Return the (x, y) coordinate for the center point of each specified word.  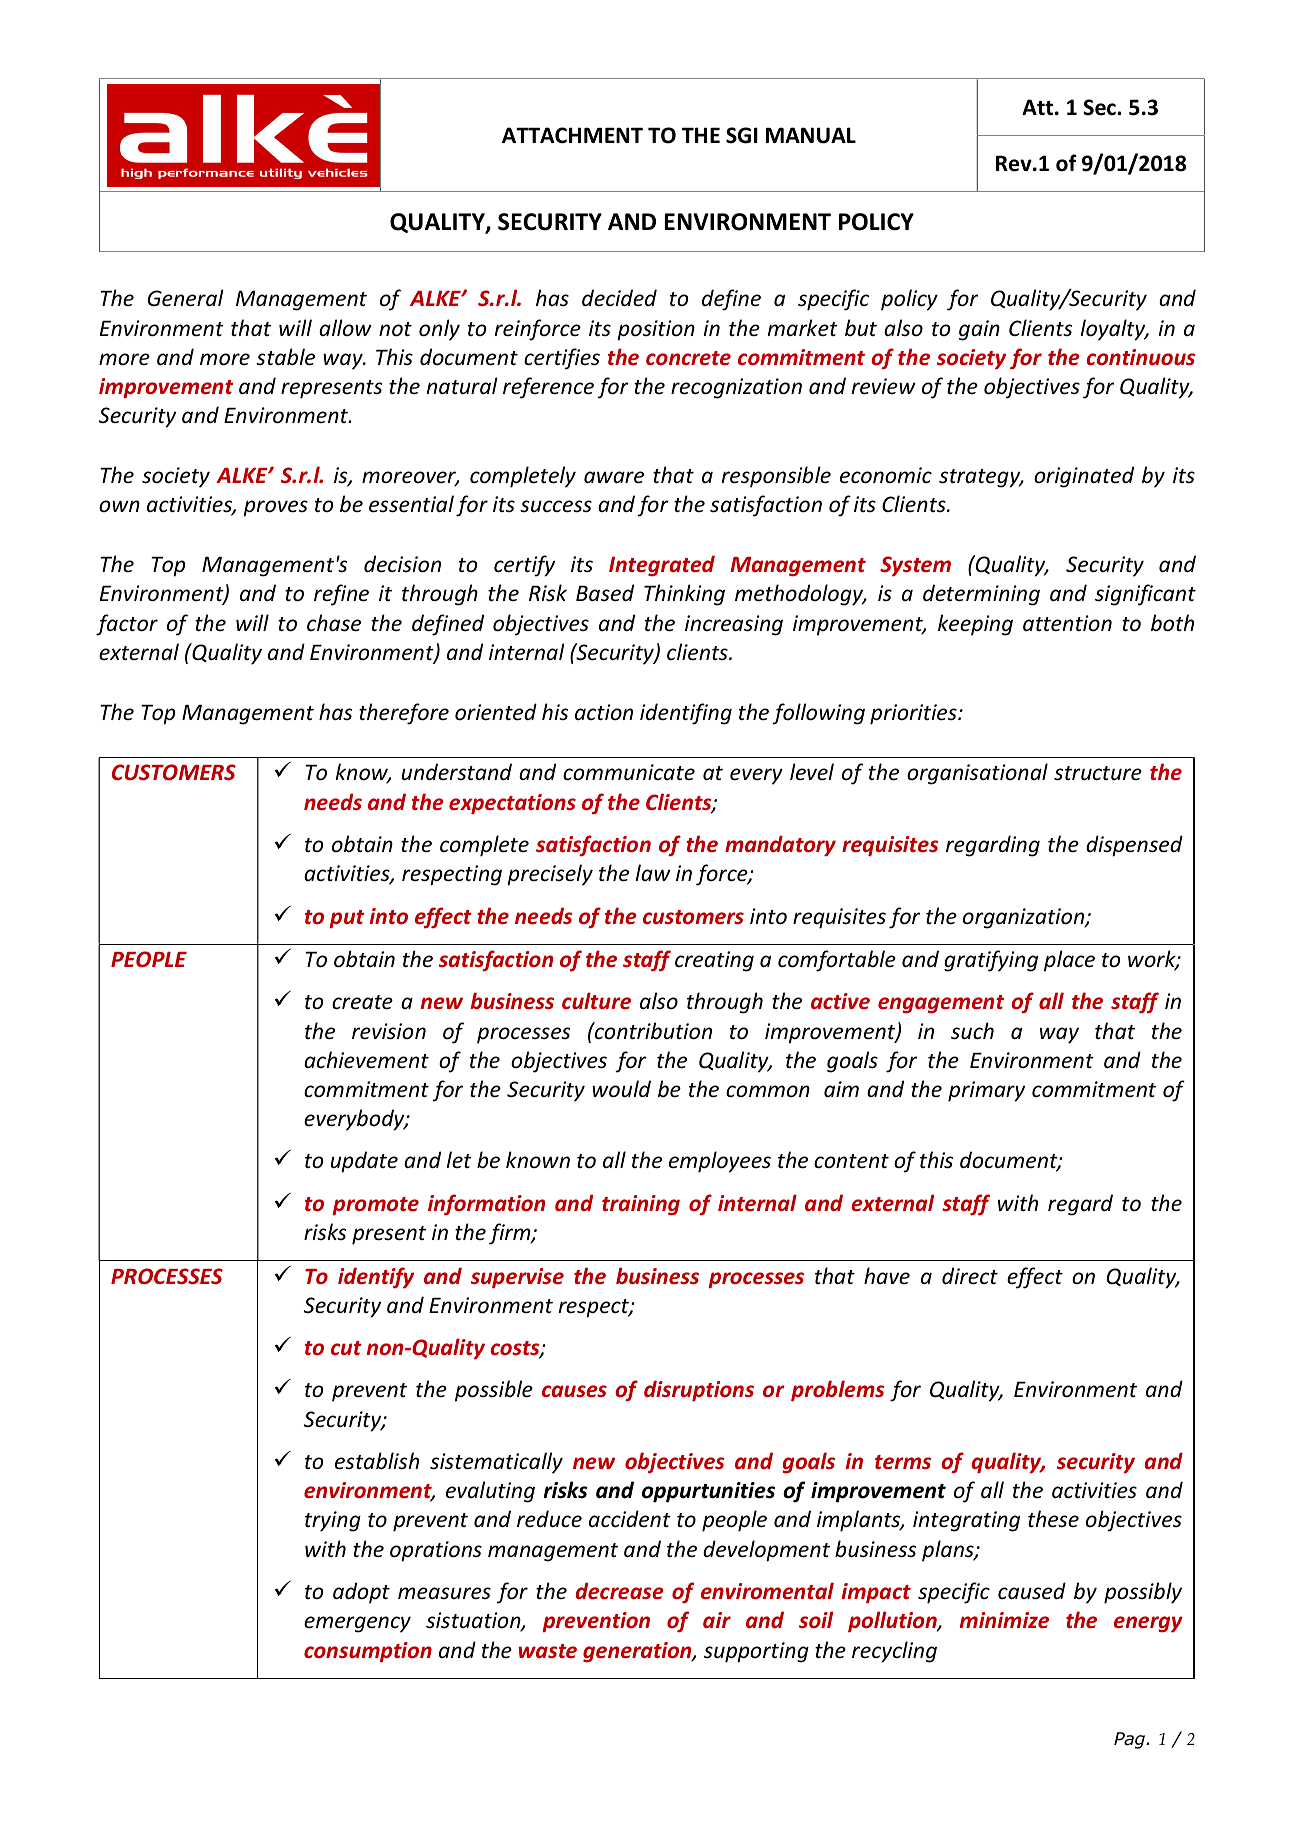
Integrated (662, 566)
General (186, 298)
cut (346, 1348)
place (1069, 961)
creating (714, 961)
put (346, 919)
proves (275, 508)
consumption (368, 1652)
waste (547, 1651)
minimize (1004, 1620)
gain (979, 330)
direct (970, 1275)
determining (981, 595)
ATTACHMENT (572, 135)
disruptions (699, 1390)
